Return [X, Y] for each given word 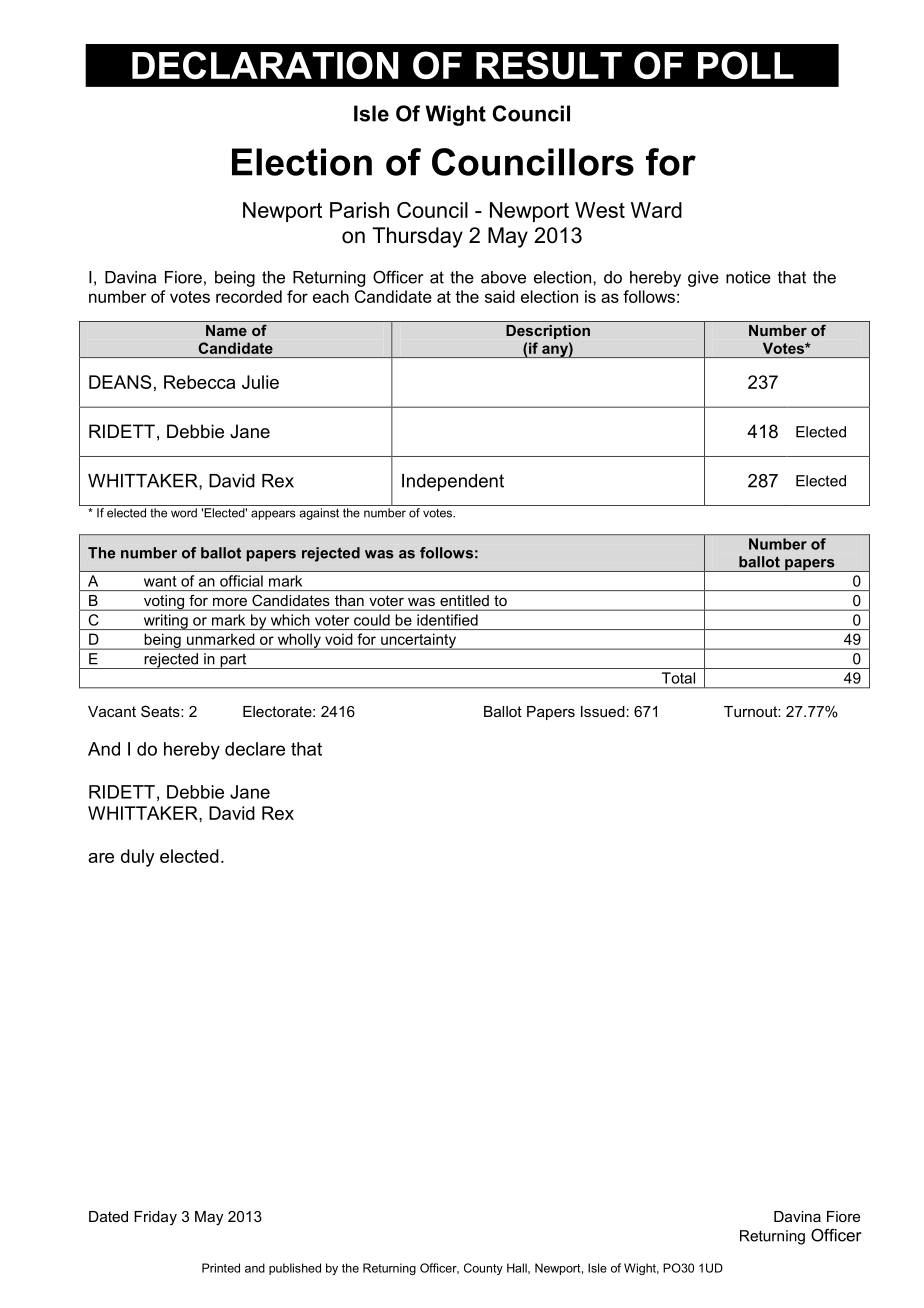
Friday [155, 1218]
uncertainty [419, 641]
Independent [453, 482]
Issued [603, 711]
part [233, 661]
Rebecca [199, 382]
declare [255, 749]
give [703, 279]
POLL [746, 65]
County [483, 1269]
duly [138, 858]
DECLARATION [265, 65]
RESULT [549, 65]
